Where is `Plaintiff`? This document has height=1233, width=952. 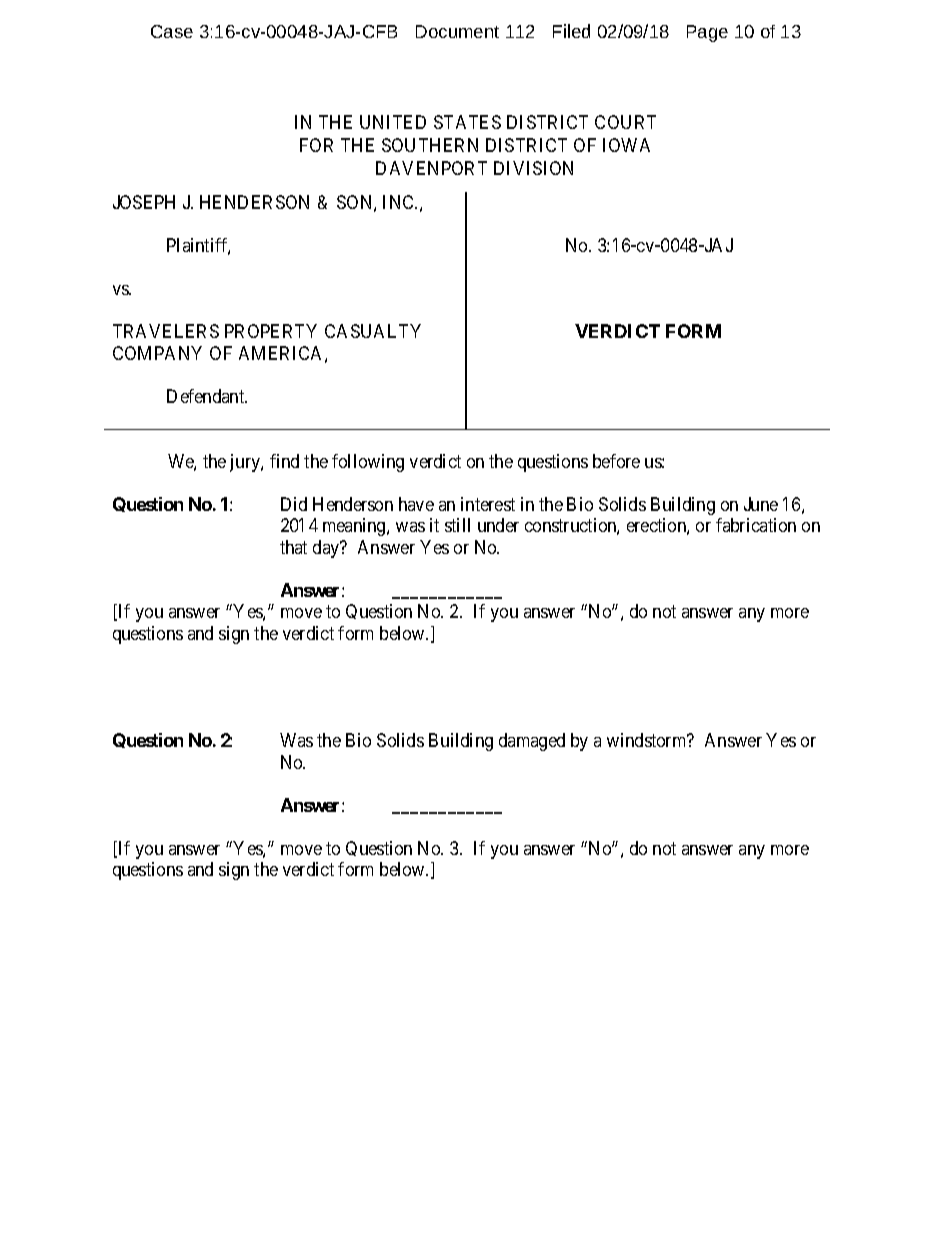 Plaintiff is located at coordinates (198, 246).
